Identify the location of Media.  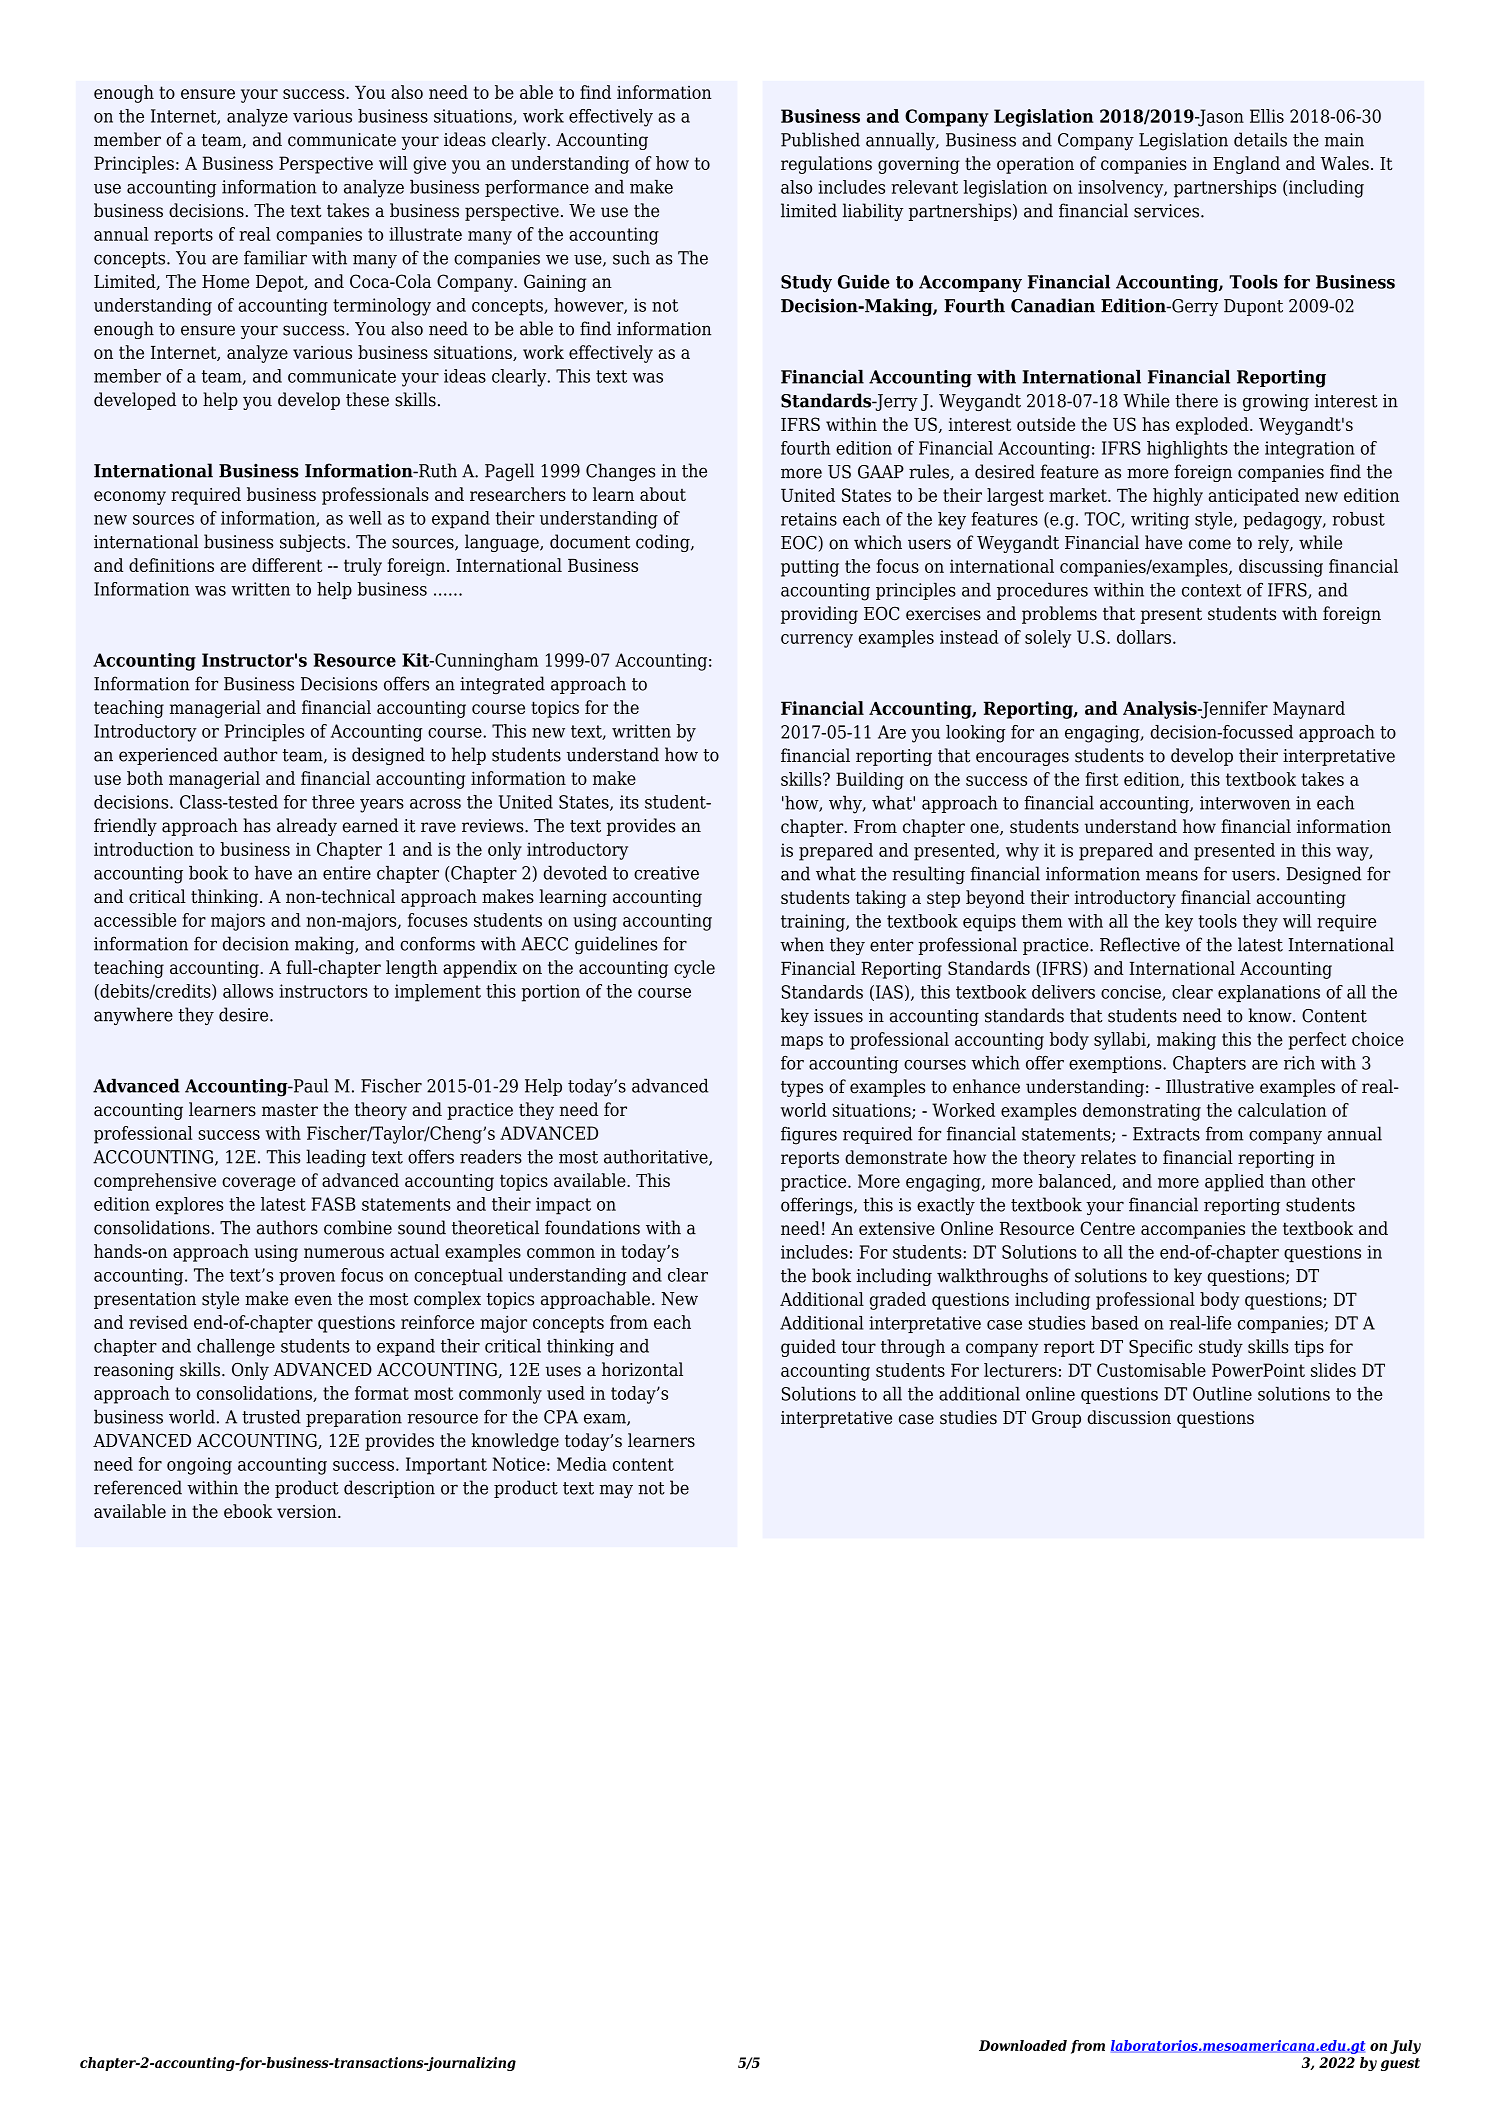
(582, 1464).
